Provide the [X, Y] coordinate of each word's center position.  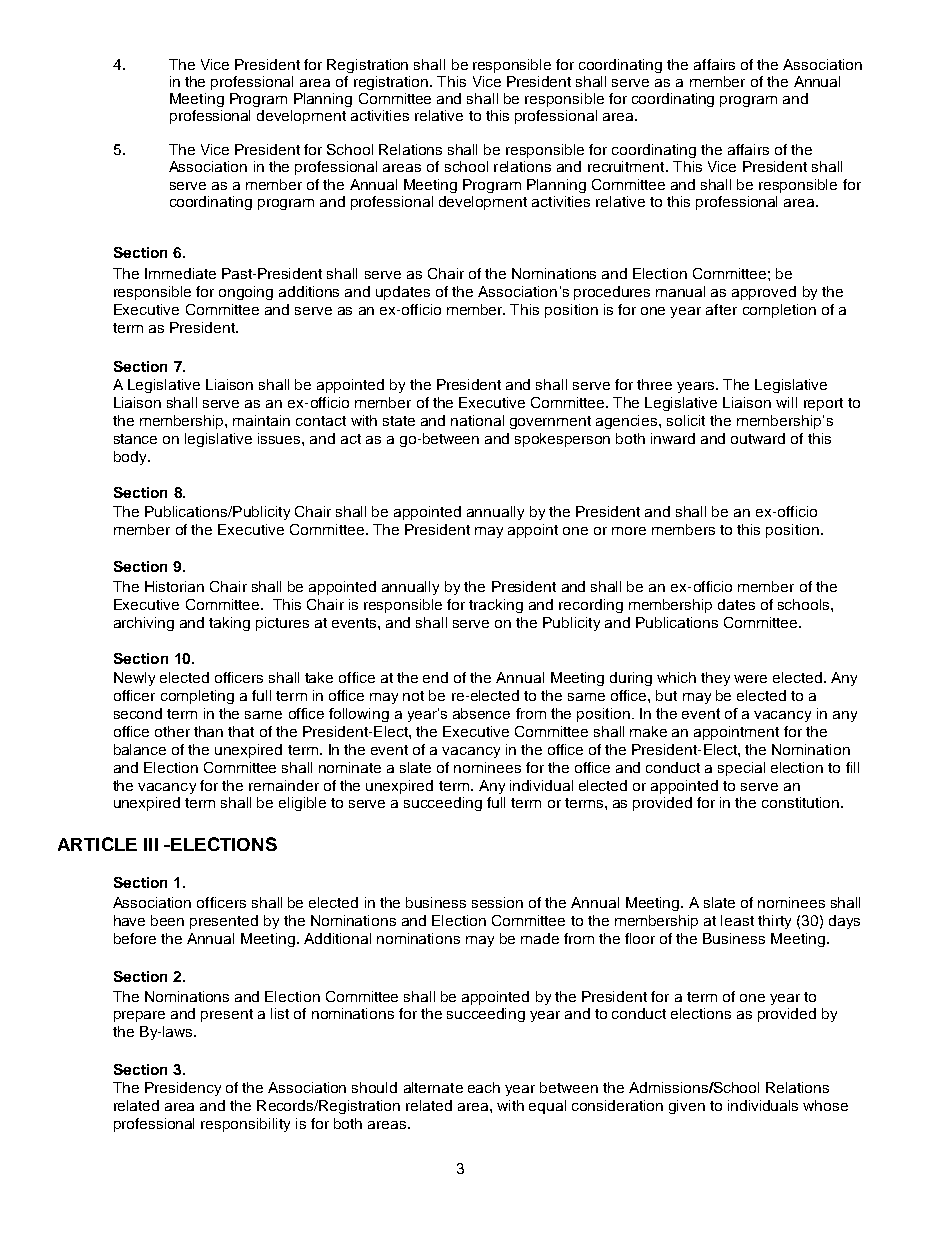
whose [825, 1105]
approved [764, 293]
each [484, 1087]
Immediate [180, 273]
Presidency [183, 1089]
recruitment [627, 166]
